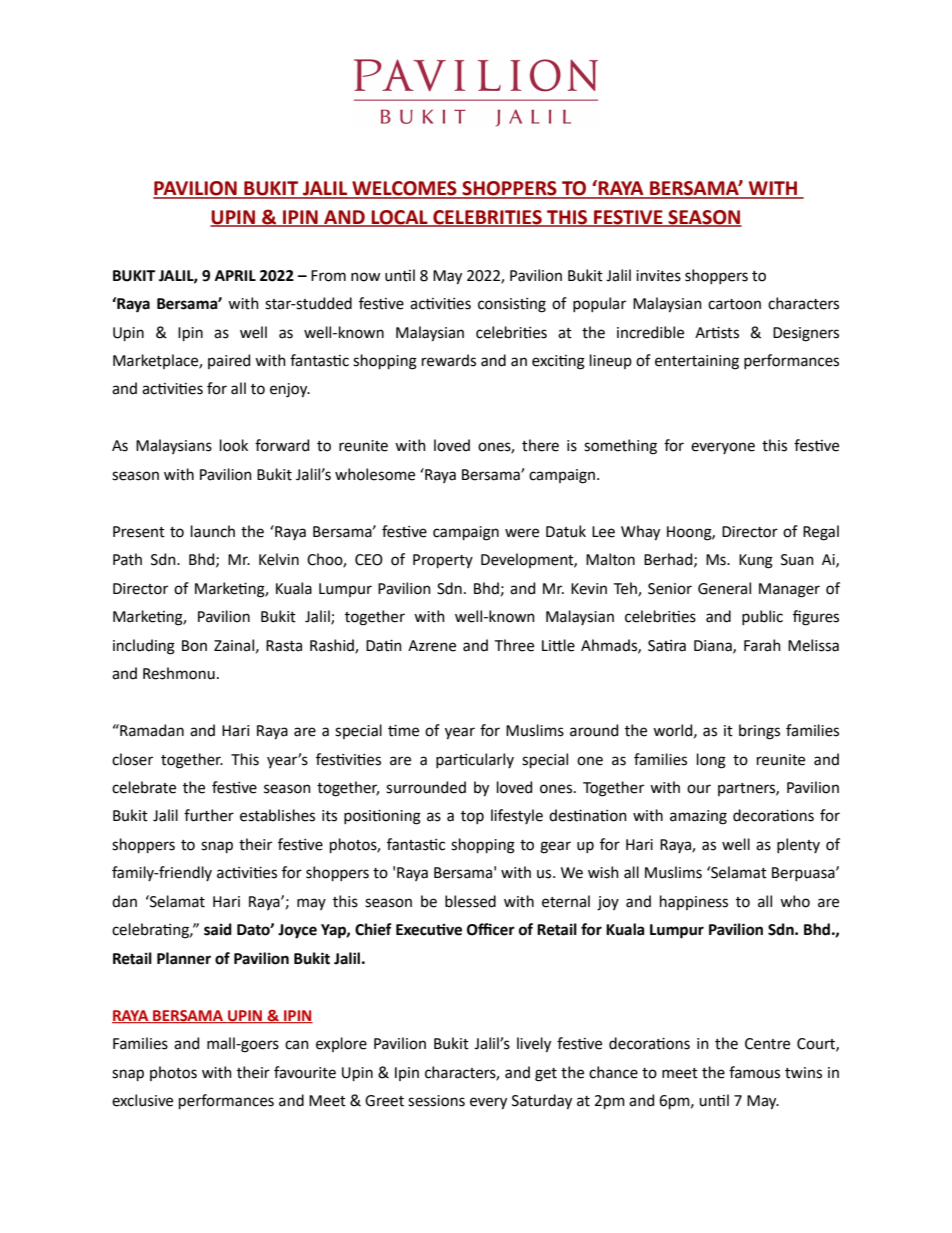 The height and width of the document is (1233, 952). Describe the element at coordinates (658, 276) in the document. I see `invites` at that location.
